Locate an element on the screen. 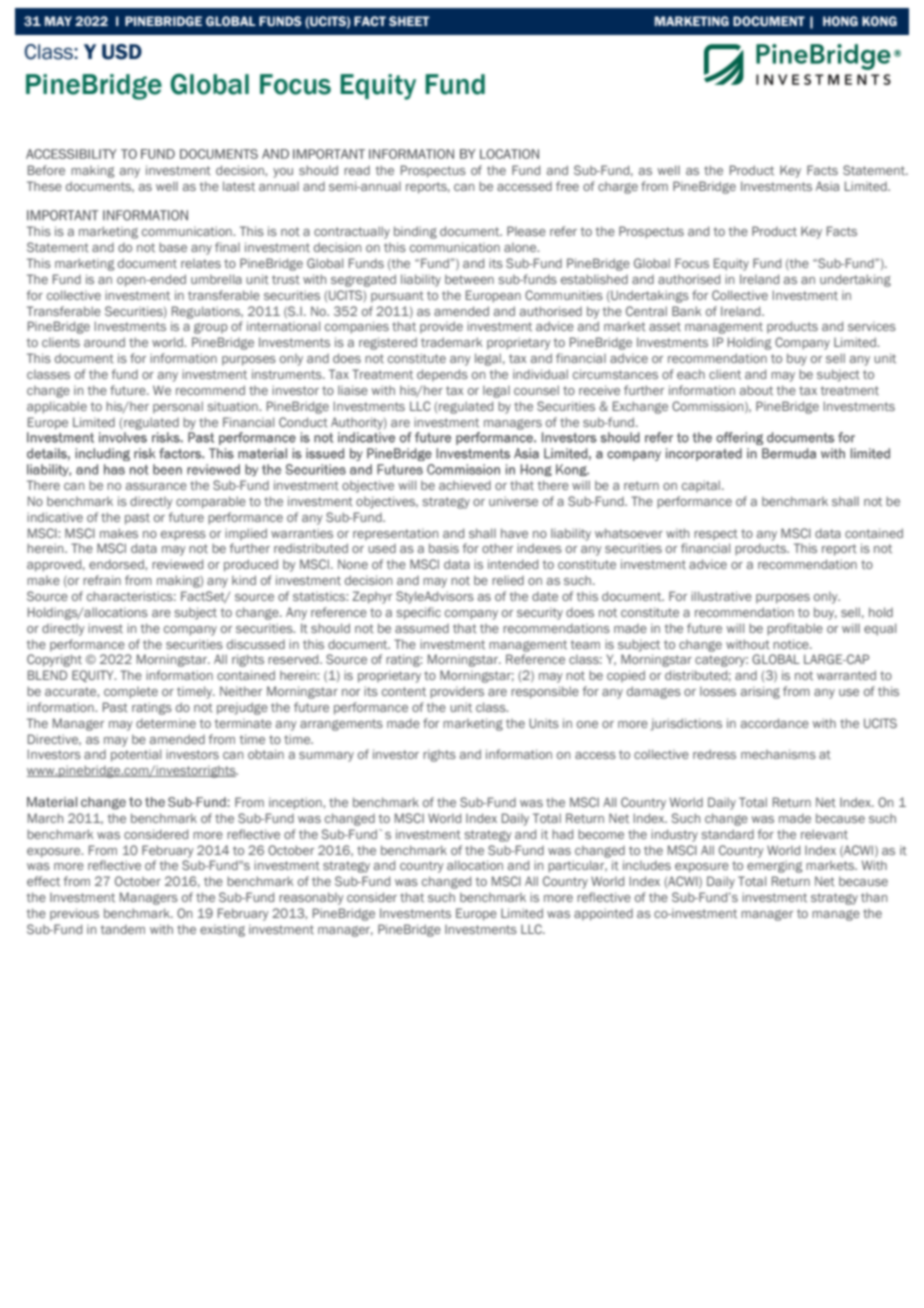 The width and height of the screenshot is (924, 1308). tandem is located at coordinates (122, 929).
